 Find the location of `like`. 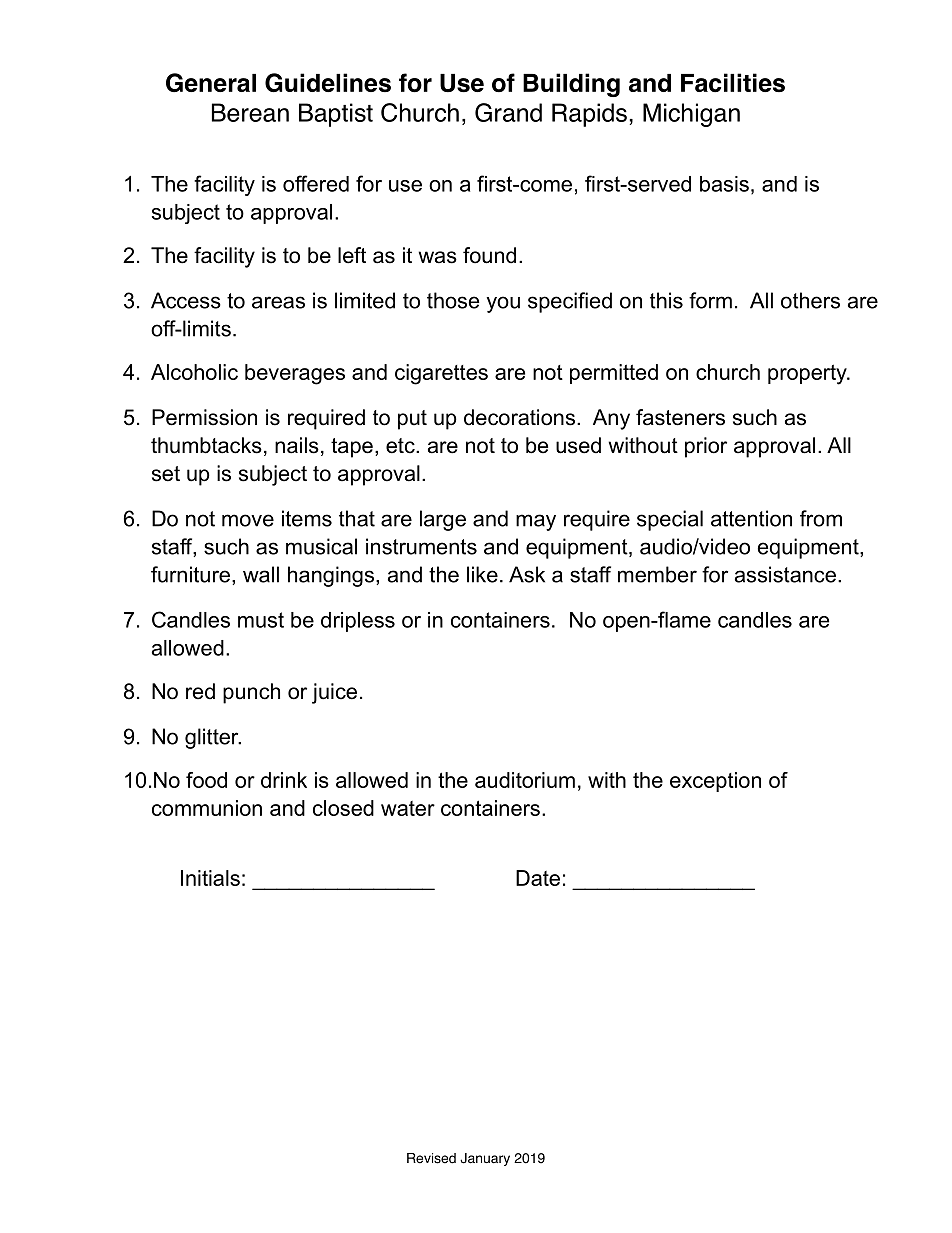

like is located at coordinates (482, 574).
